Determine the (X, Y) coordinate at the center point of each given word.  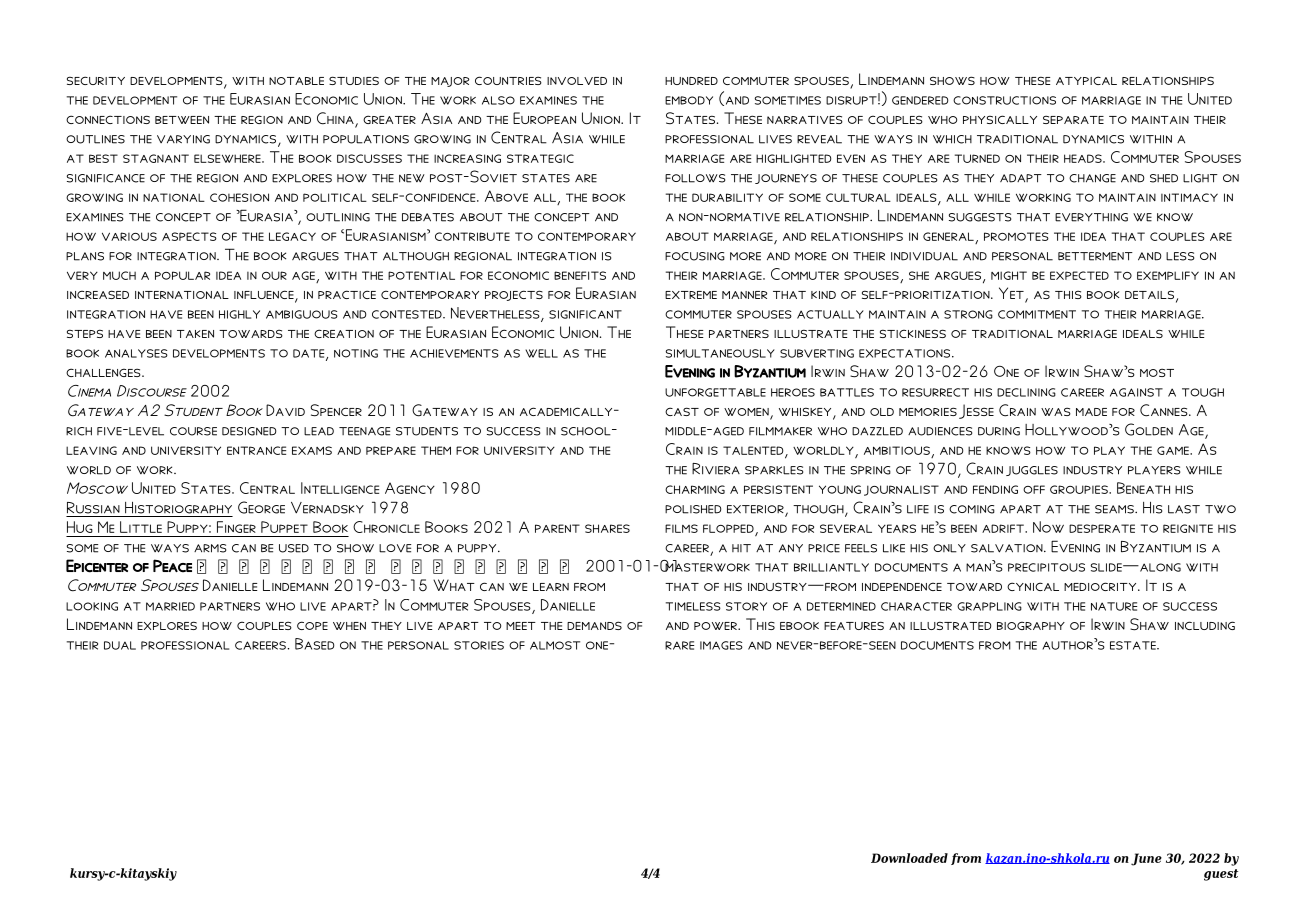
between (182, 120)
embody (689, 100)
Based (315, 644)
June (1146, 859)
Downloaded (909, 858)
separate (1073, 119)
